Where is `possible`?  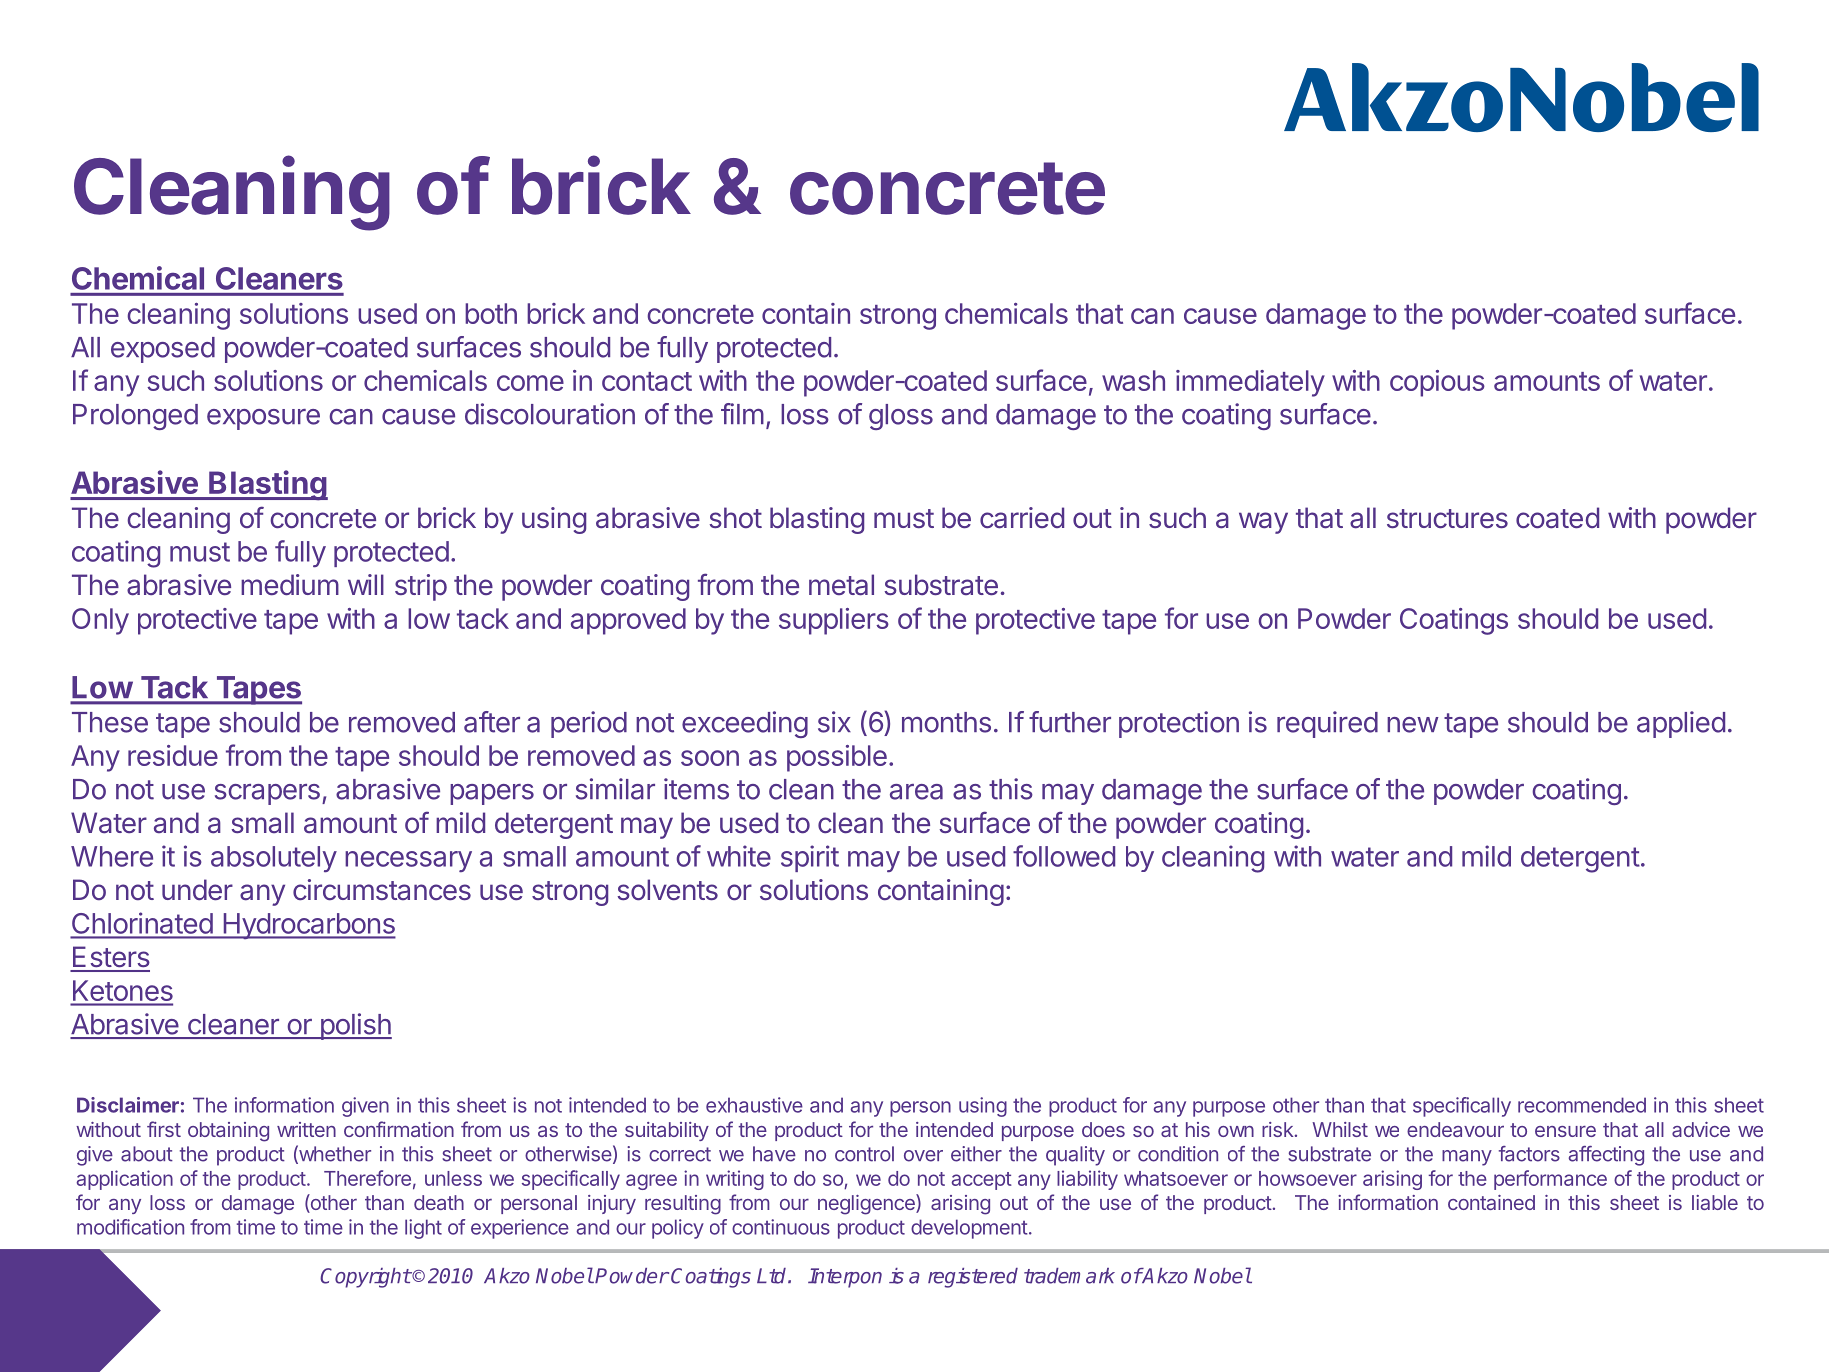 possible is located at coordinates (837, 758).
